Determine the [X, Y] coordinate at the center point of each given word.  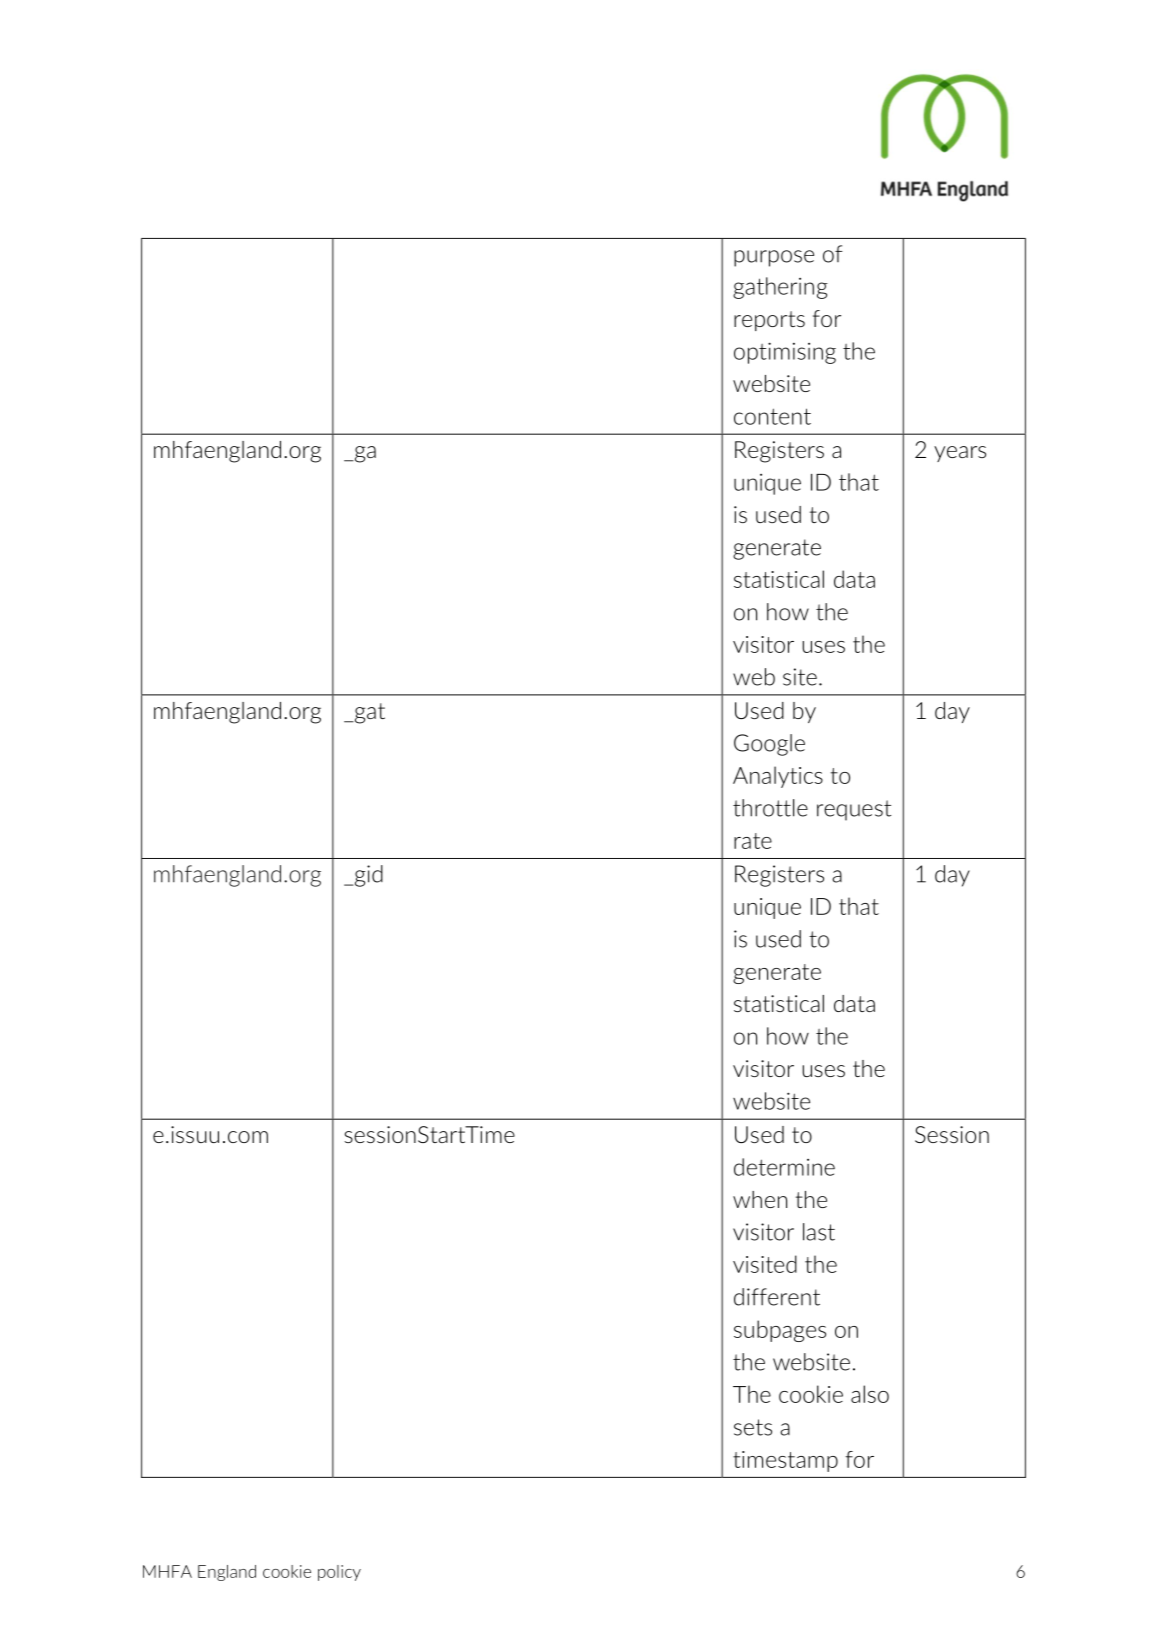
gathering [780, 288]
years [960, 454]
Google [769, 745]
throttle [770, 808]
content [772, 416]
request [854, 810]
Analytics [778, 777]
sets [753, 1427]
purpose [774, 258]
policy [339, 1573]
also [870, 1394]
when [760, 1199]
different [777, 1297]
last [819, 1232]
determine [784, 1167]
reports [769, 321]
